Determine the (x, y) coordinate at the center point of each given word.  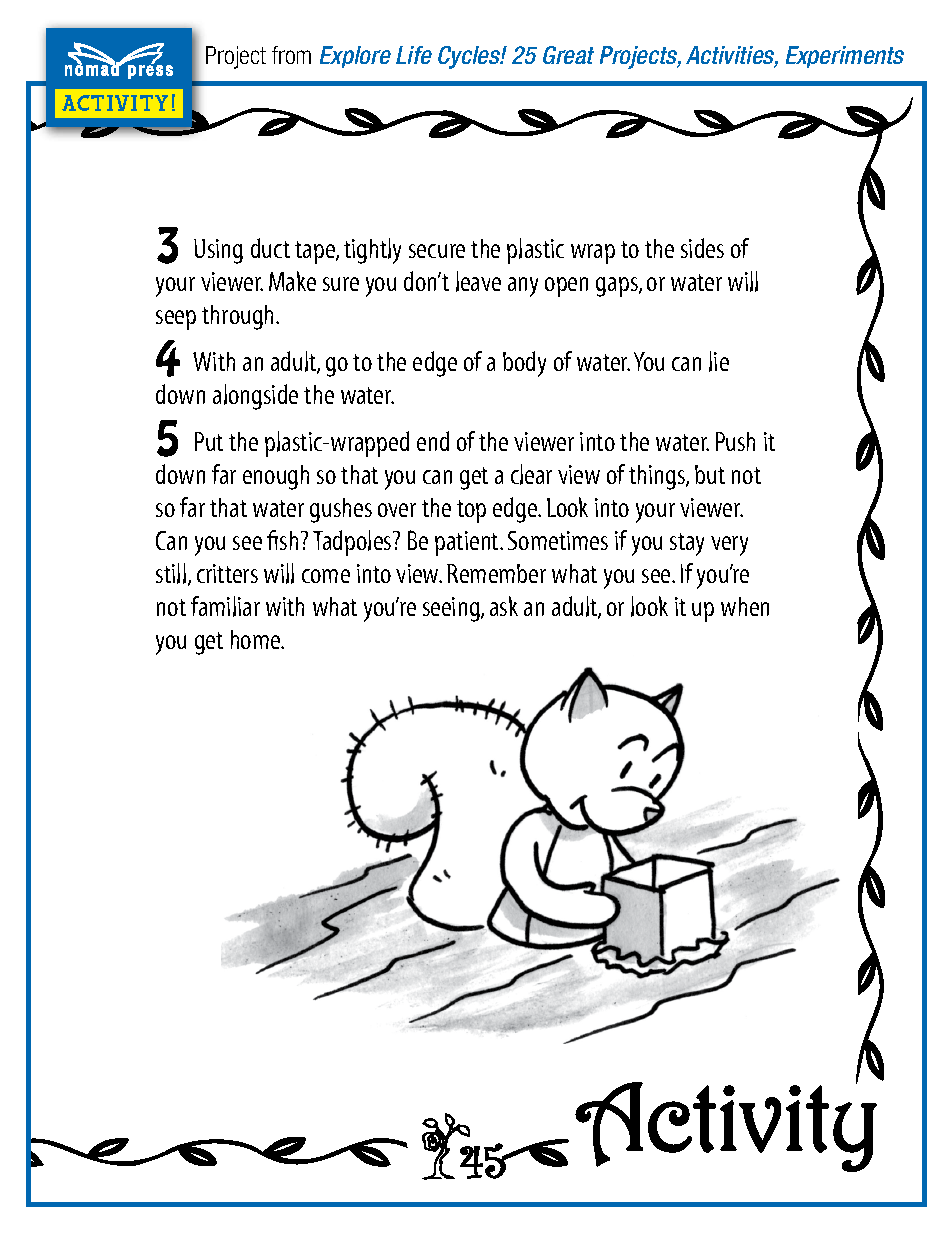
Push (735, 441)
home (257, 639)
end (433, 441)
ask (504, 606)
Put (209, 441)
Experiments (845, 57)
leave (478, 281)
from (291, 55)
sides (702, 248)
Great (568, 55)
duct (270, 248)
